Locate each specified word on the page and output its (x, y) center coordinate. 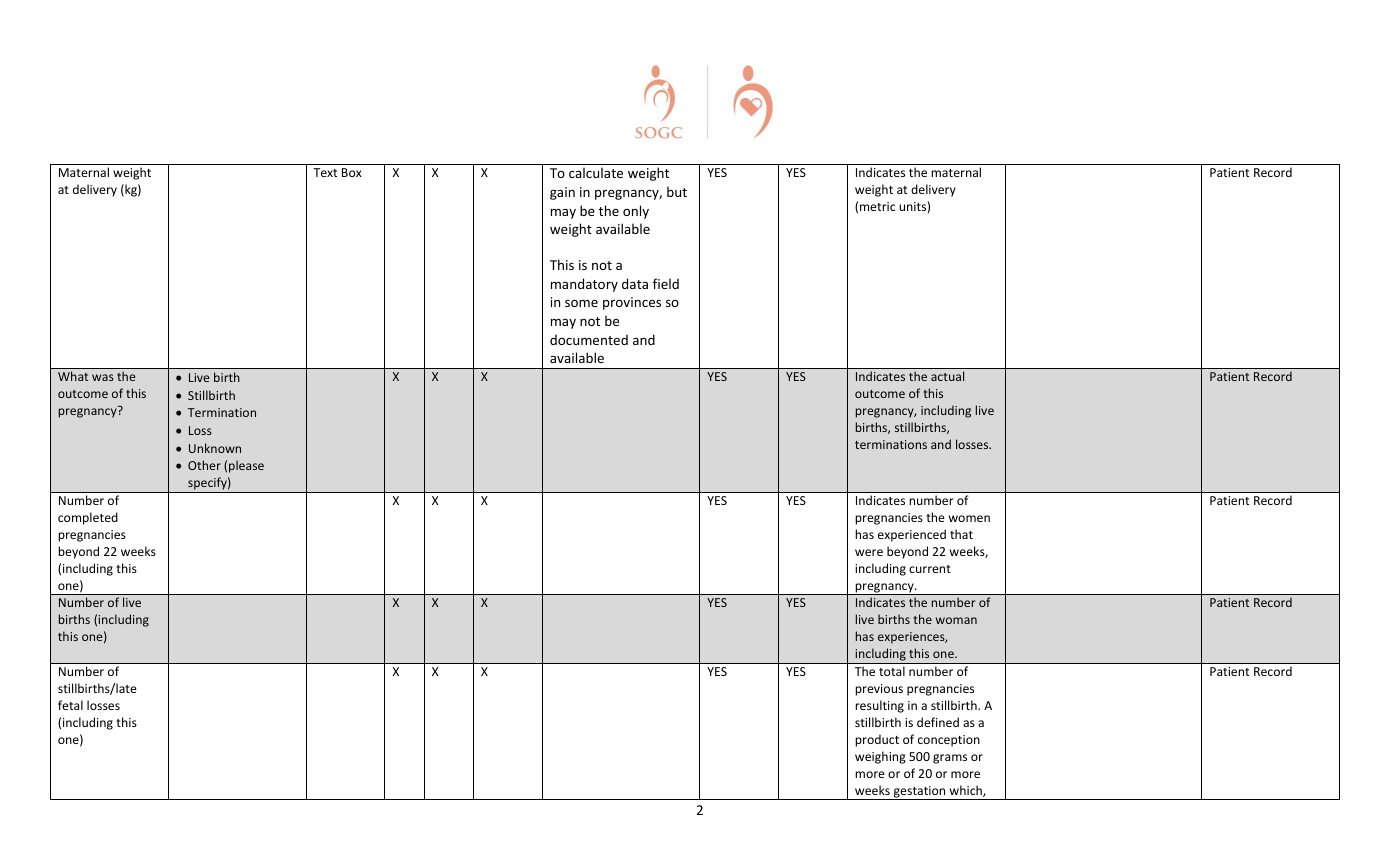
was (103, 377)
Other (204, 465)
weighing (880, 757)
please (246, 466)
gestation (919, 793)
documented (589, 340)
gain (562, 193)
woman (956, 620)
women (969, 518)
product (877, 740)
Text (325, 172)
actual (947, 376)
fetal (70, 705)
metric (877, 206)
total (892, 671)
